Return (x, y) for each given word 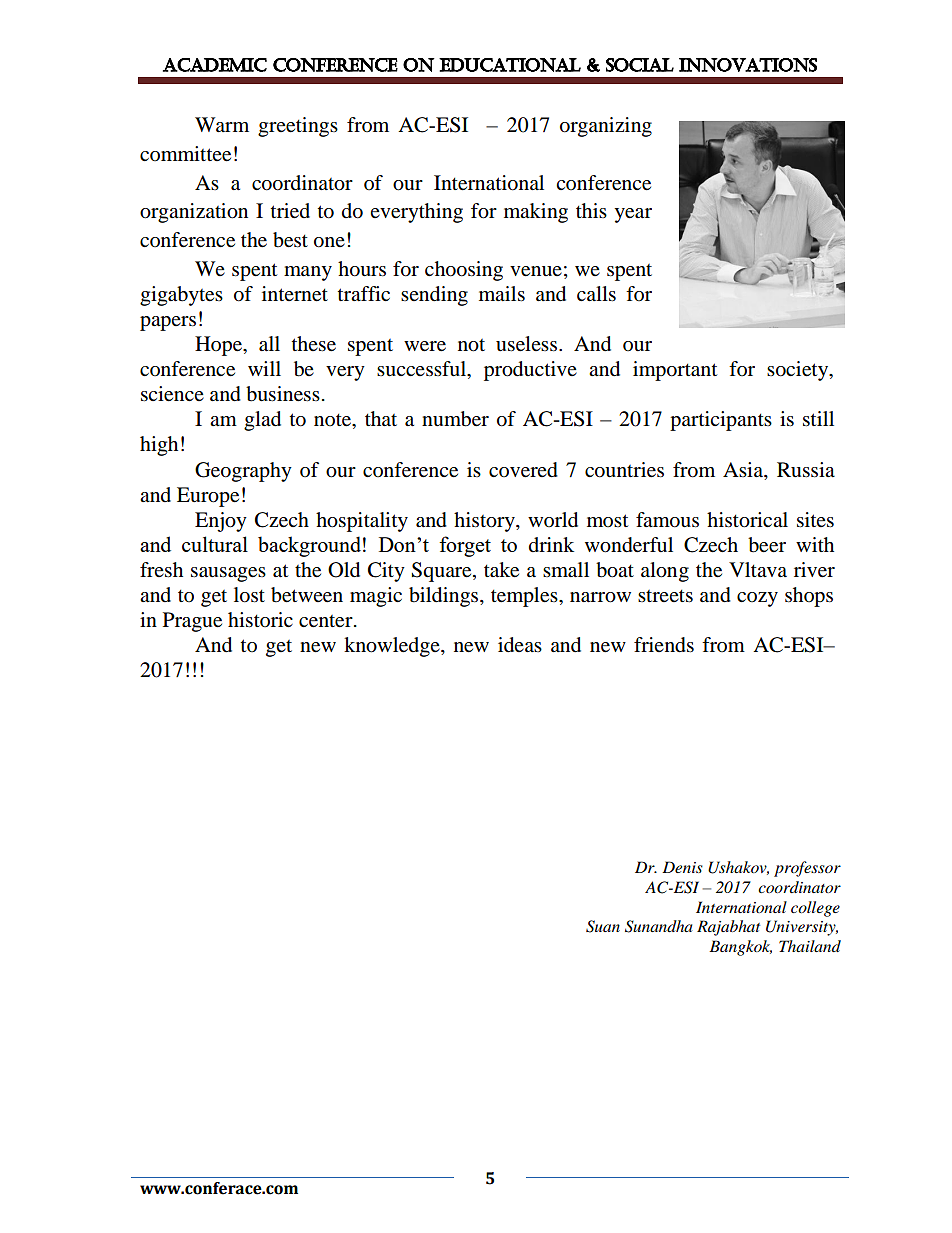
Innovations (748, 65)
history (485, 522)
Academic (215, 65)
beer (767, 545)
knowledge (393, 647)
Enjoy (221, 522)
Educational (510, 65)
